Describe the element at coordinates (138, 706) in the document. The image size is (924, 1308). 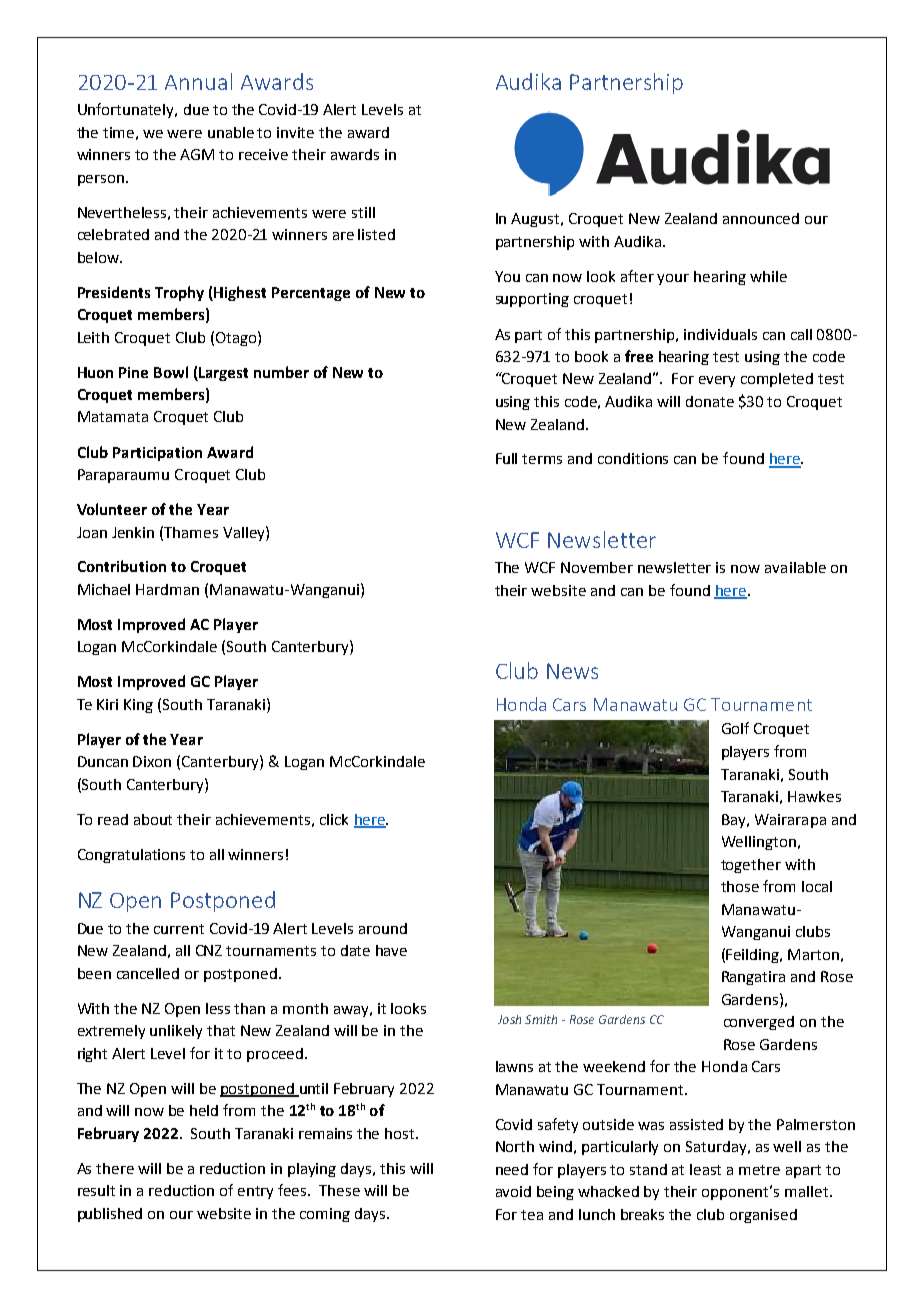
I see `King` at that location.
